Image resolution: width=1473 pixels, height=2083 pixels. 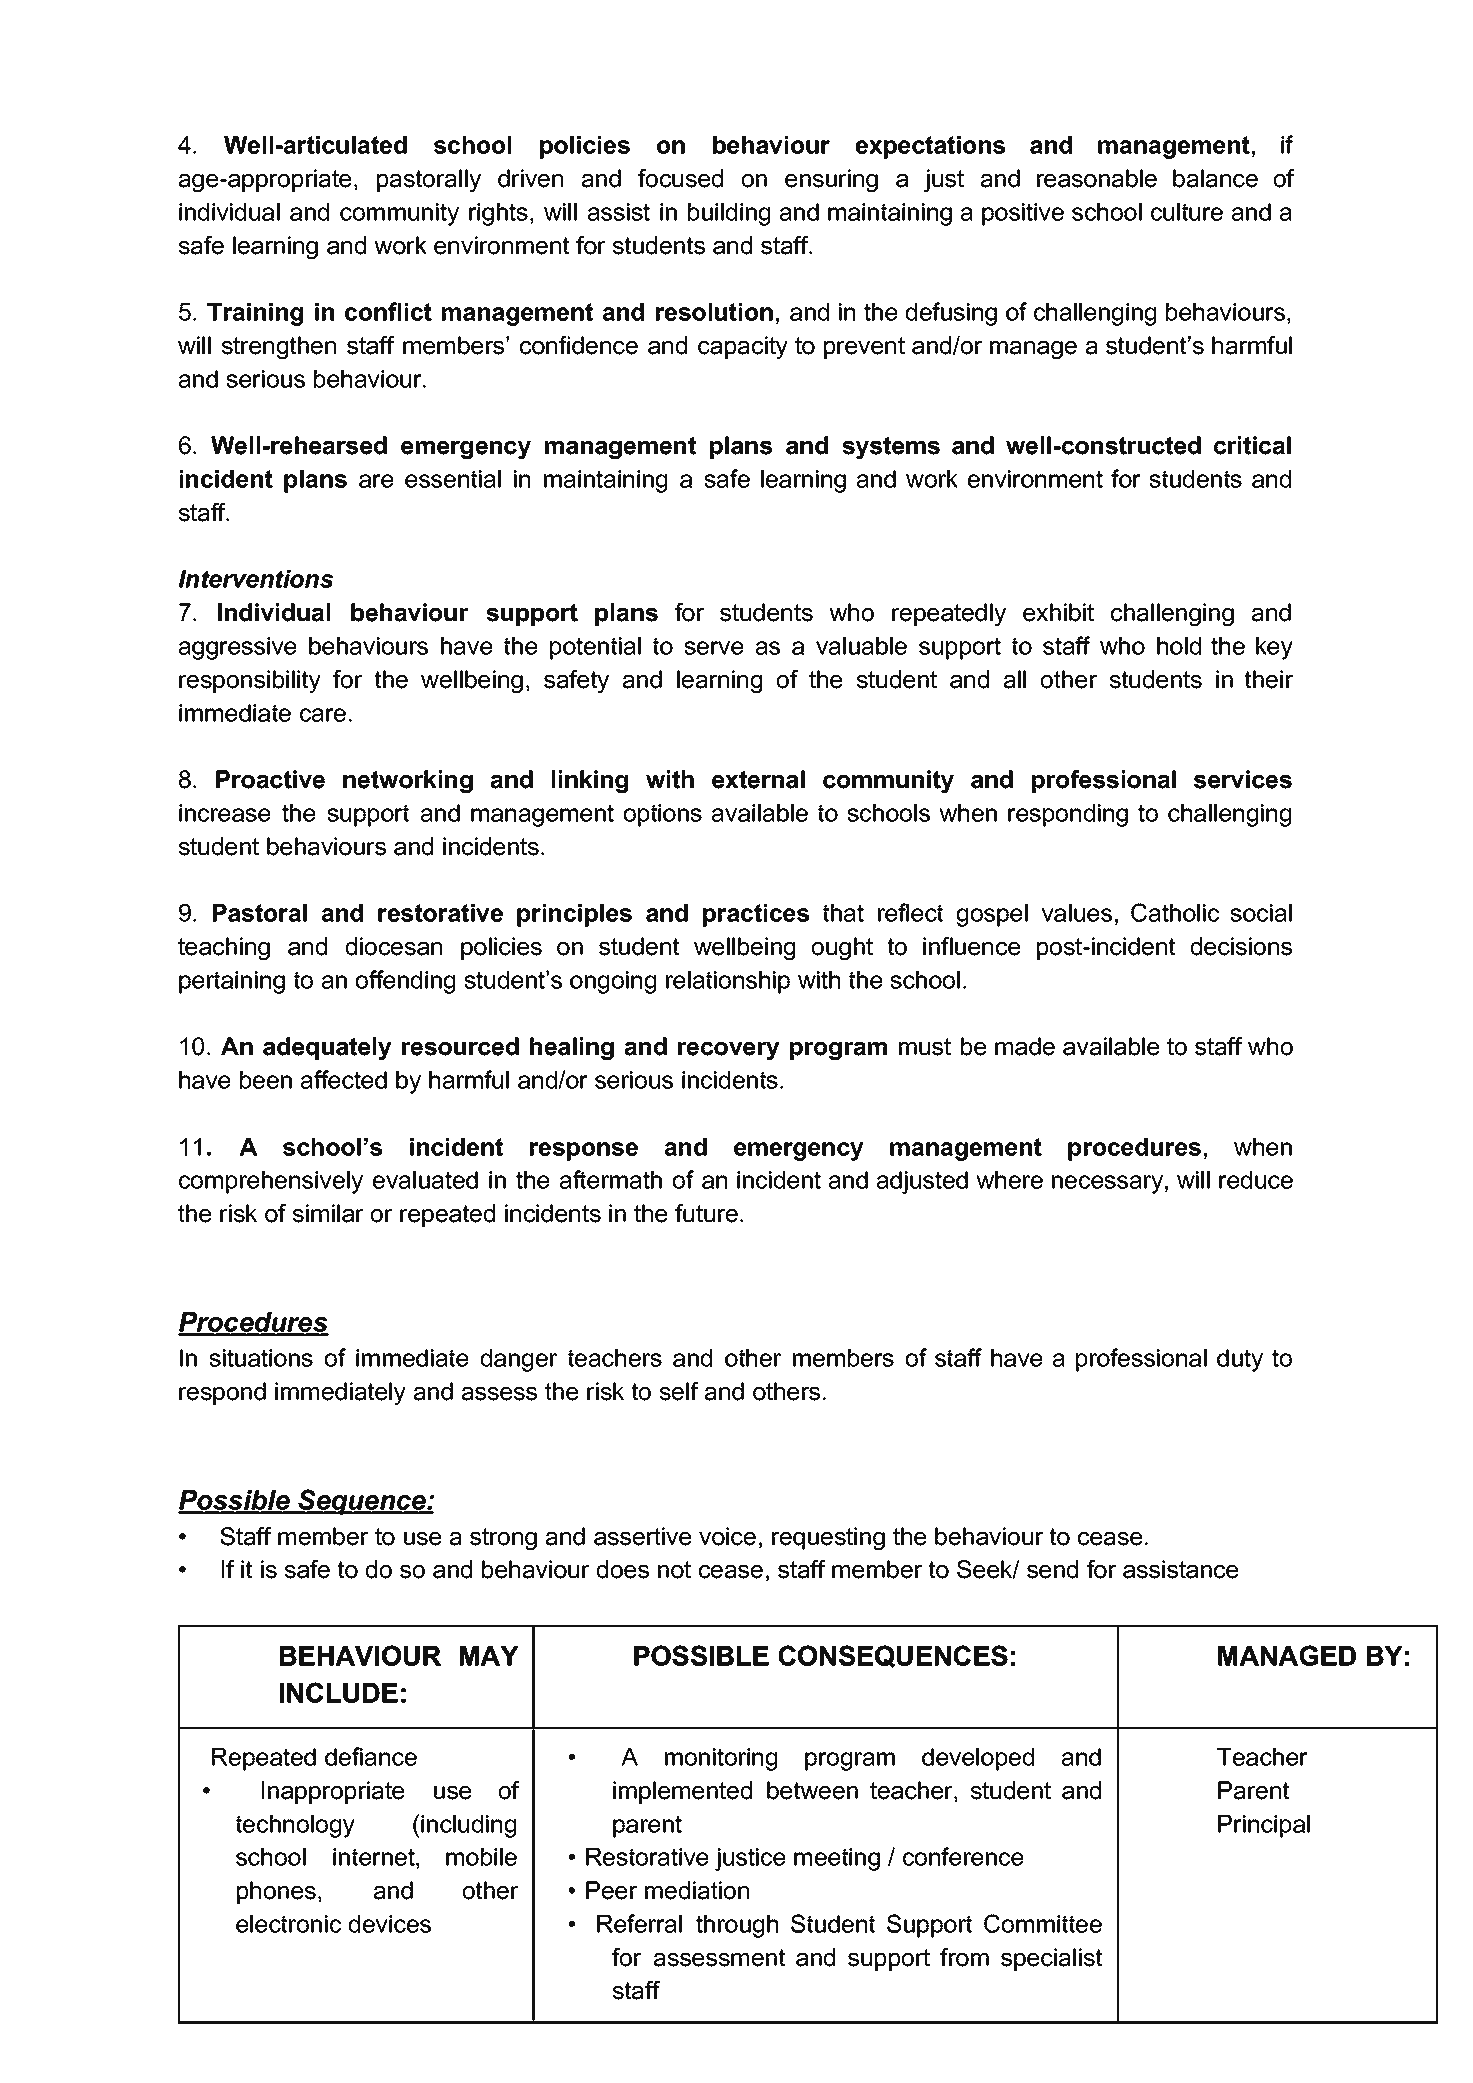 What do you see at coordinates (388, 311) in the image?
I see `conflict` at bounding box center [388, 311].
